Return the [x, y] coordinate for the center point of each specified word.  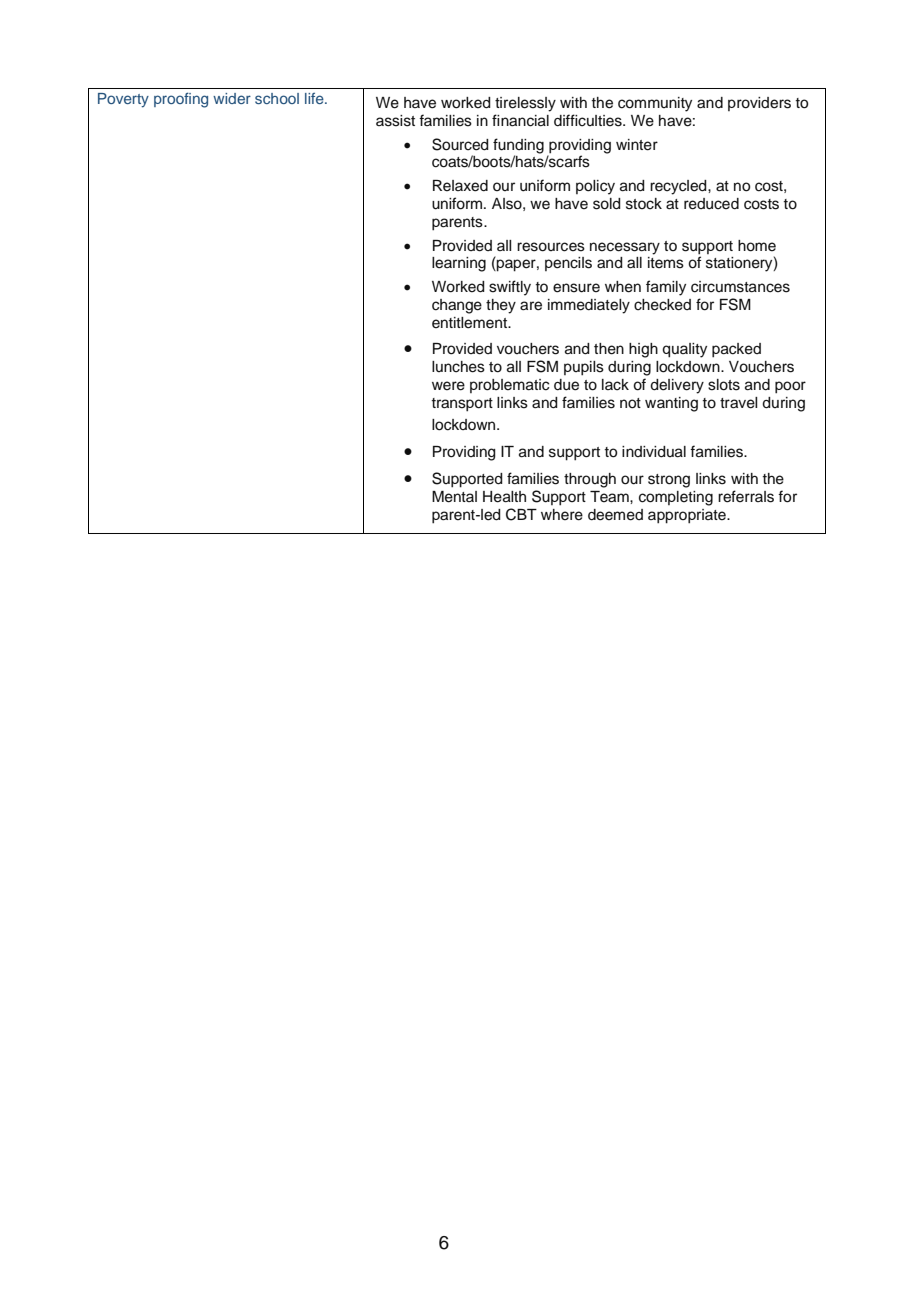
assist [395, 121]
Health [504, 497]
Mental [454, 497]
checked [662, 305]
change [457, 306]
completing [676, 498]
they [501, 306]
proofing [181, 100]
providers [759, 104]
